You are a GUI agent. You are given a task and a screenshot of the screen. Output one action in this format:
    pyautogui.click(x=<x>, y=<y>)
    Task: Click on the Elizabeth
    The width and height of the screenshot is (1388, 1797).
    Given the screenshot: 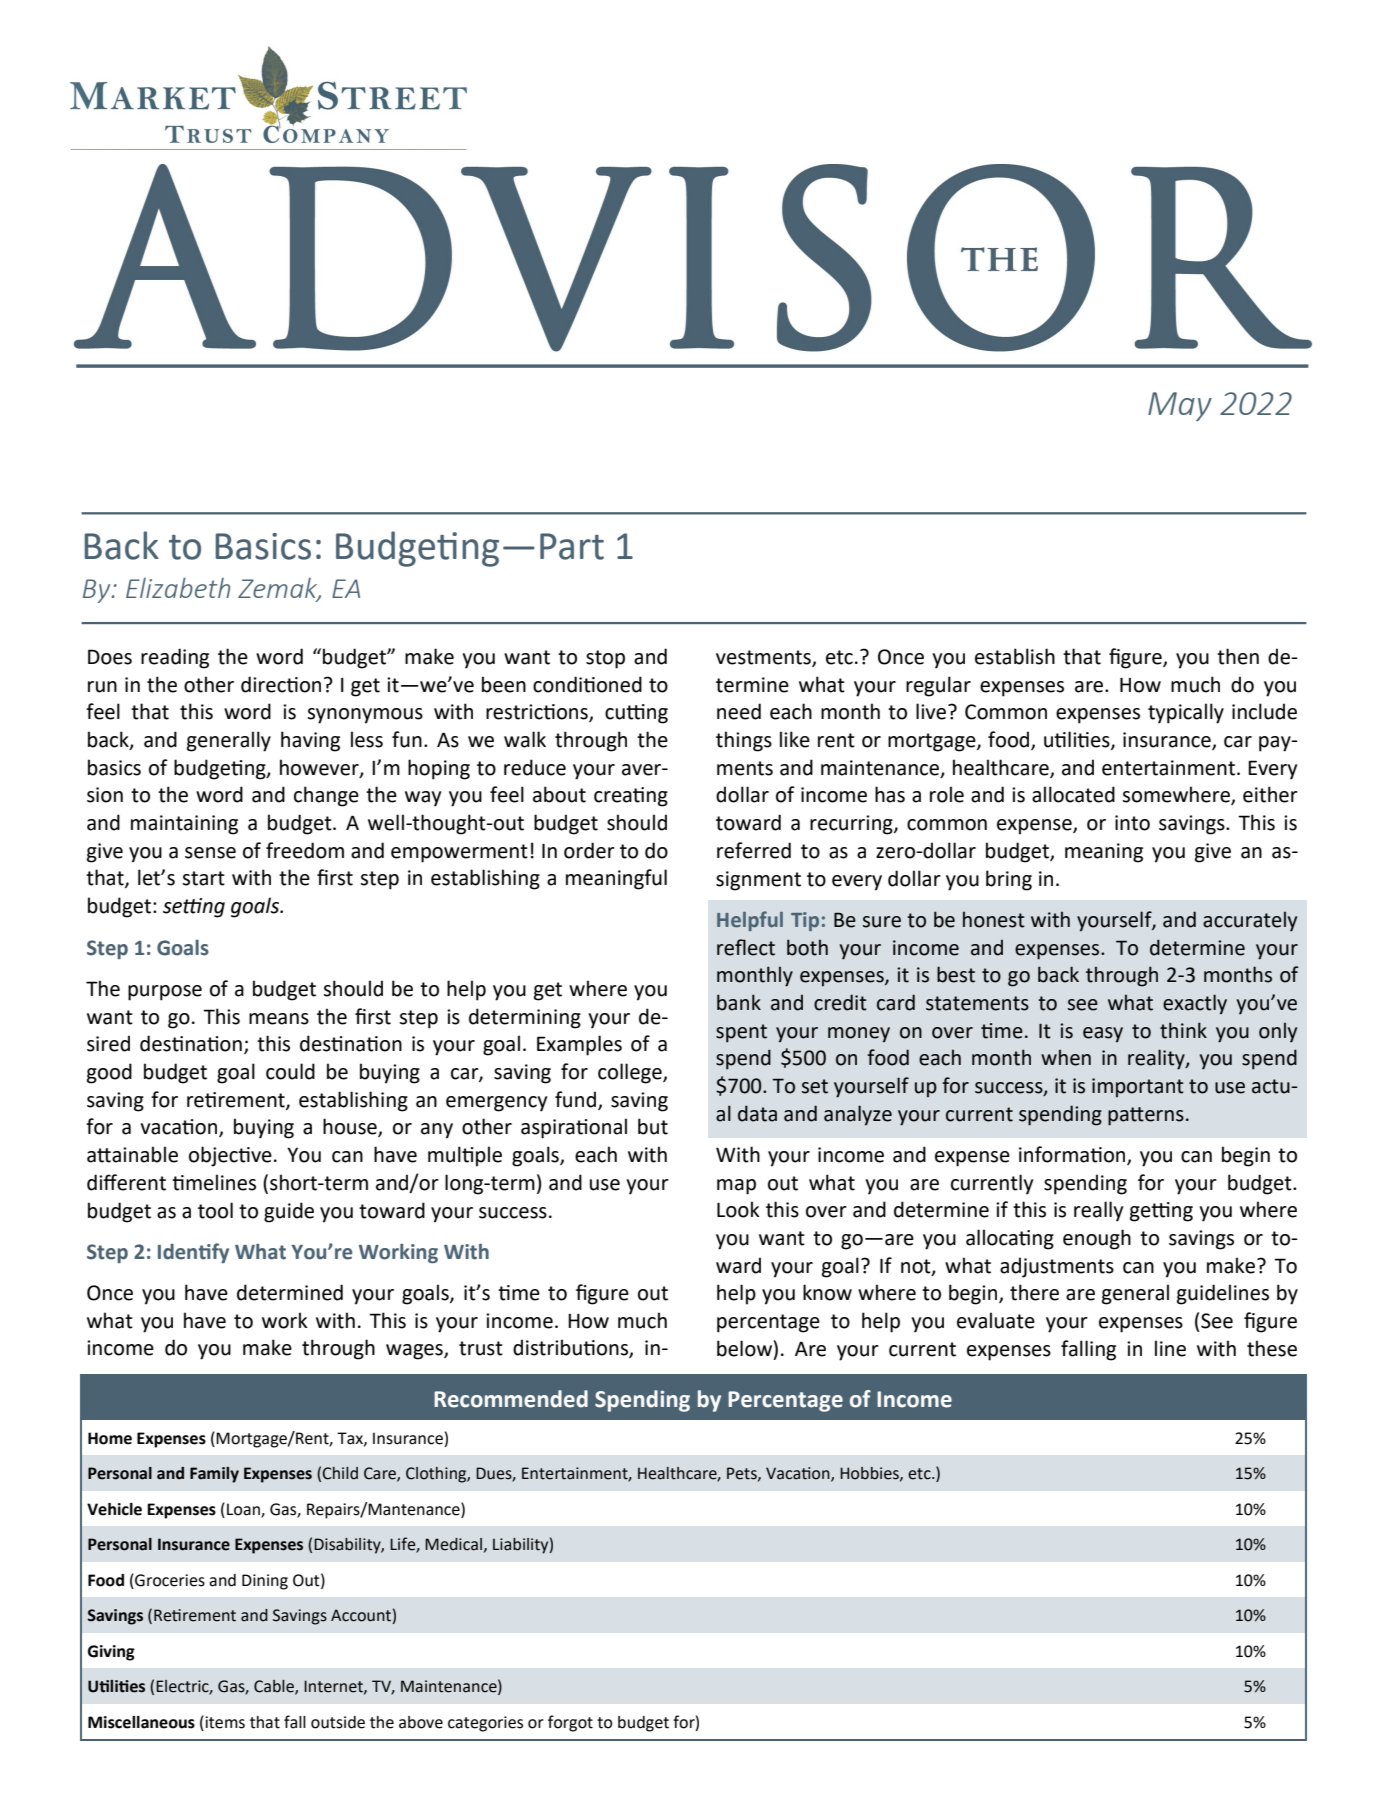 What is the action you would take?
    pyautogui.click(x=178, y=588)
